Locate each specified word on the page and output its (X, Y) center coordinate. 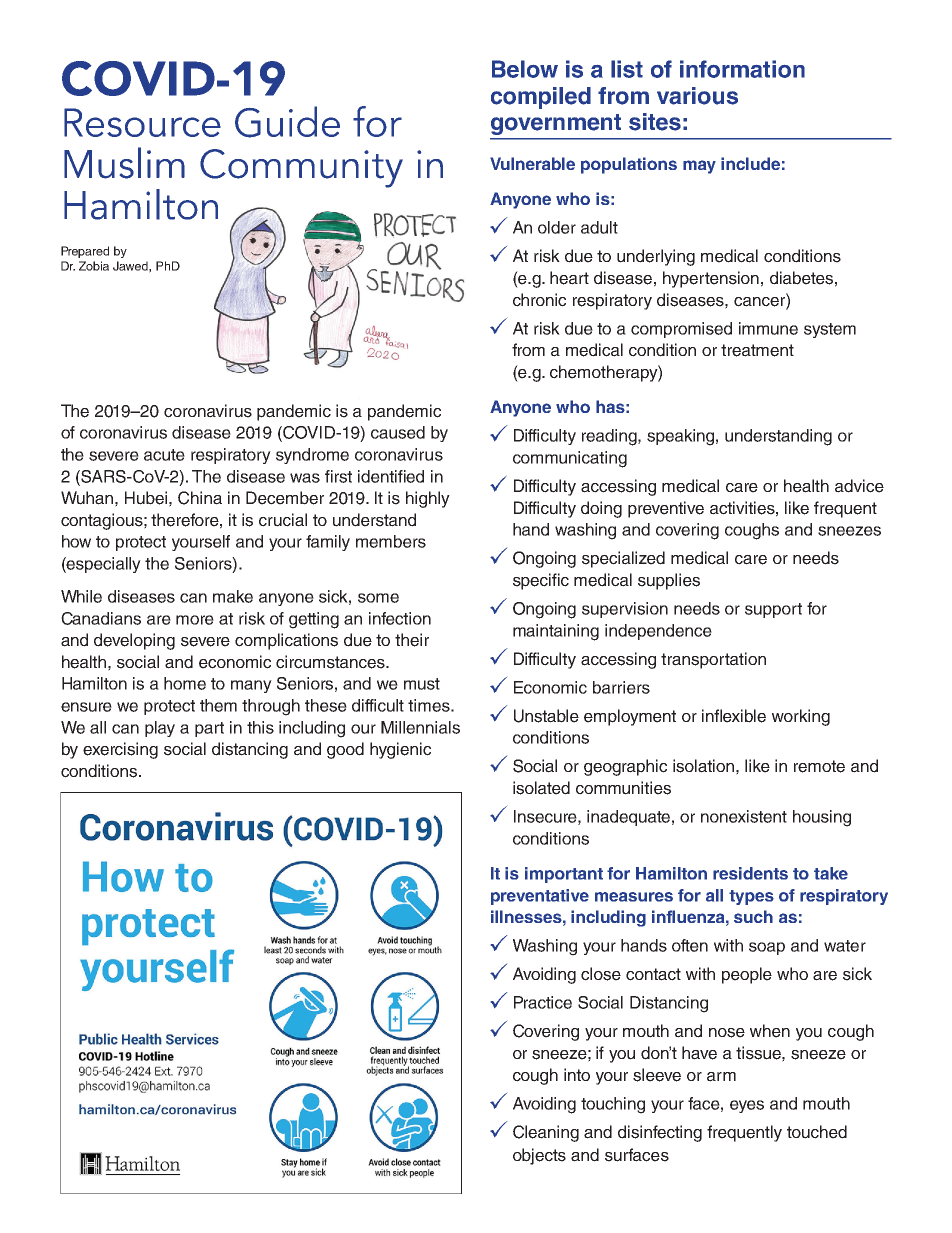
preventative (540, 897)
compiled (541, 98)
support (773, 610)
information (742, 69)
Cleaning (546, 1133)
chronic (539, 300)
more (195, 620)
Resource (142, 122)
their (412, 640)
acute (164, 455)
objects (539, 1156)
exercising (120, 750)
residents (750, 873)
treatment (757, 350)
